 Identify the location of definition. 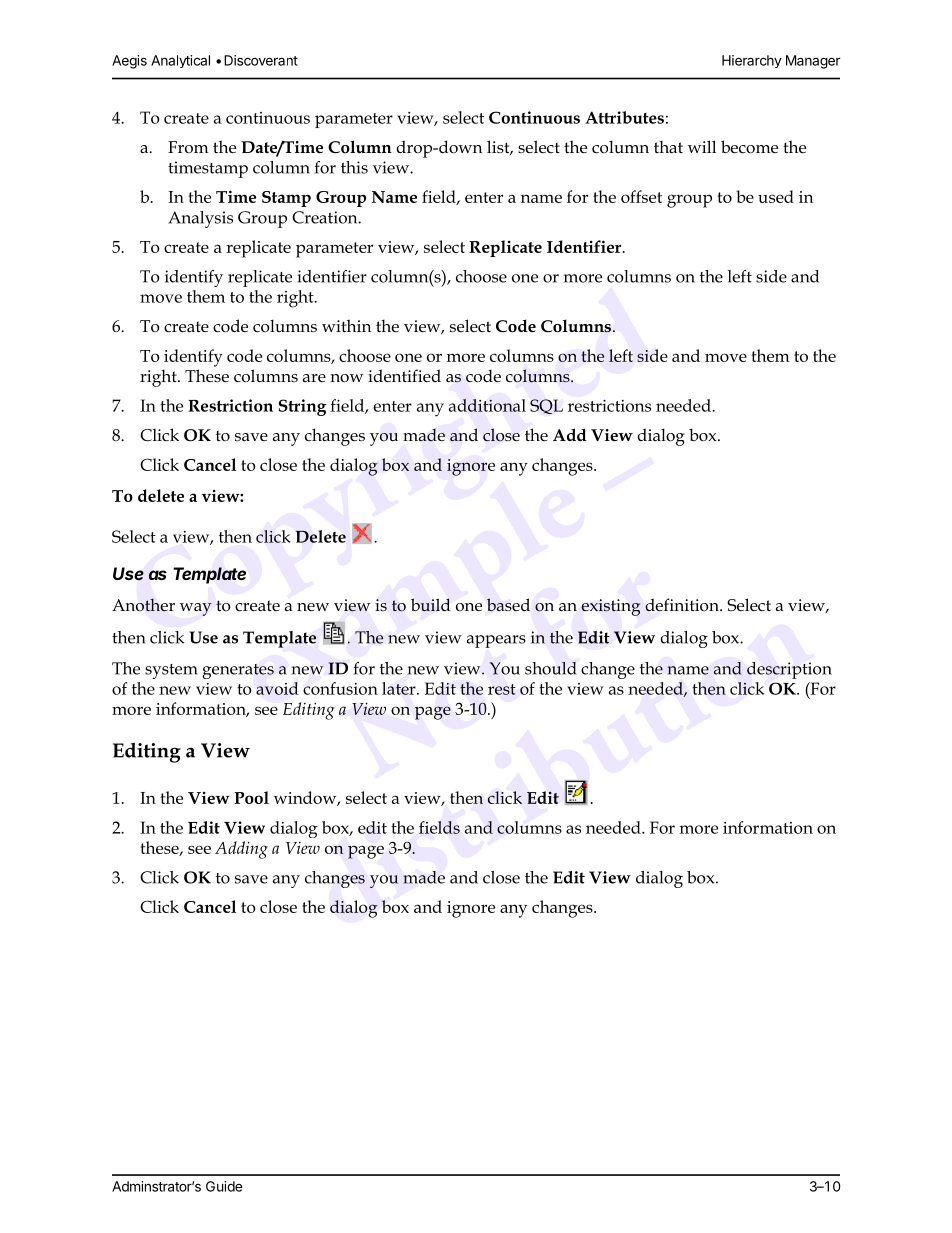
(683, 605).
